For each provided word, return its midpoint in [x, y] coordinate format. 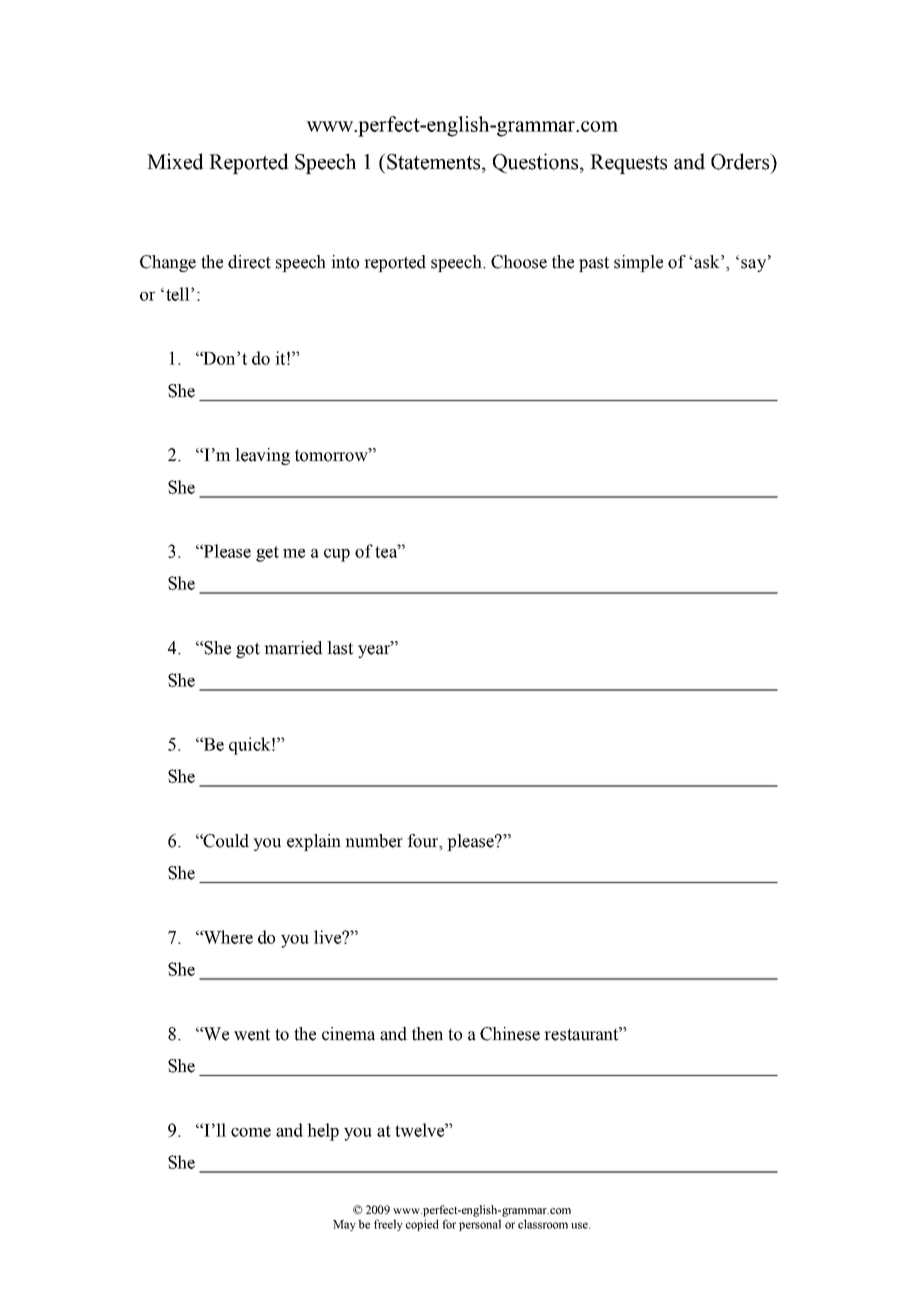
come [251, 1132]
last [340, 648]
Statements [435, 162]
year [375, 650]
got [248, 650]
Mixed [175, 161]
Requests [628, 164]
